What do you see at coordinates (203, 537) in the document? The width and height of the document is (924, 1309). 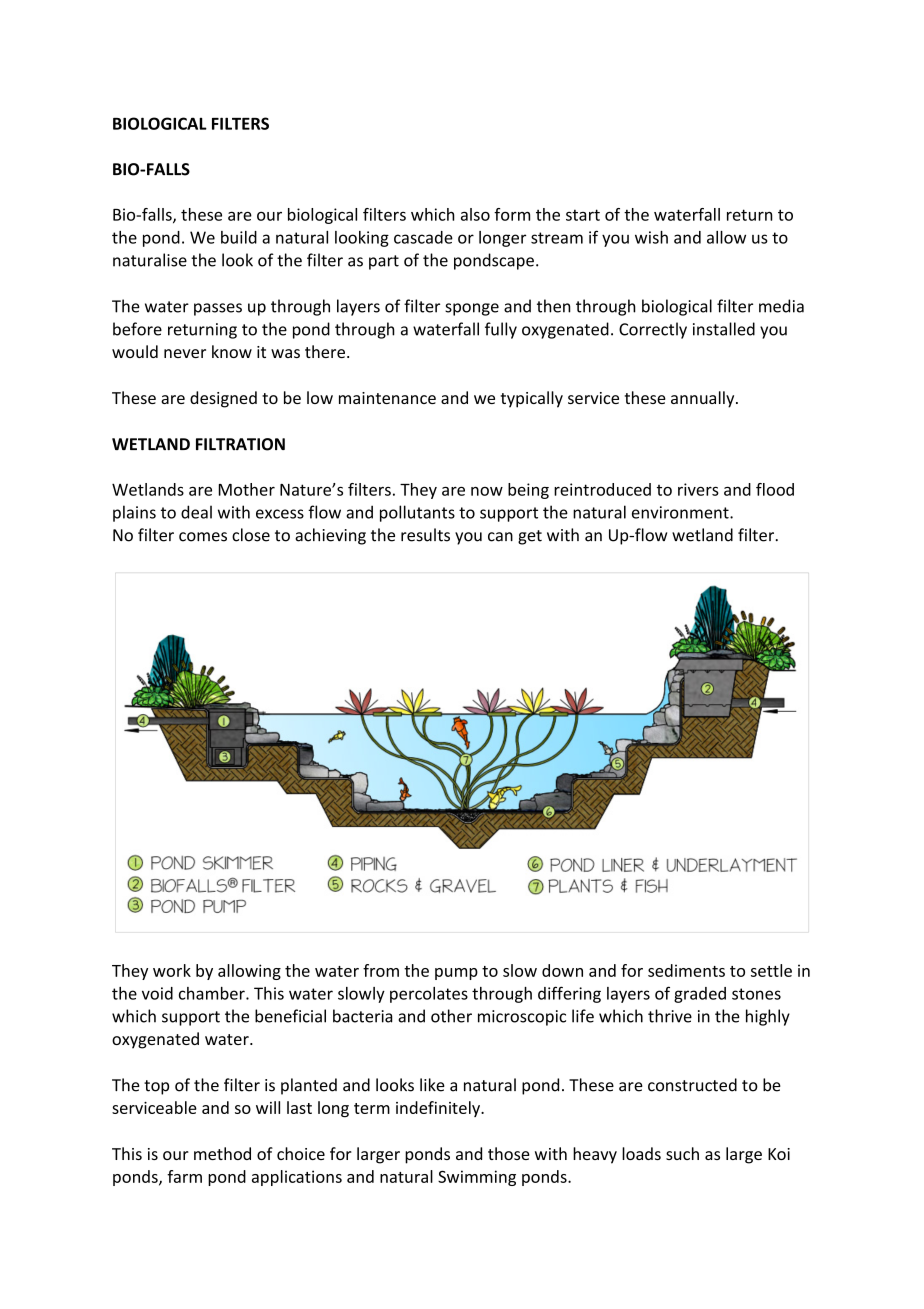 I see `comes` at bounding box center [203, 537].
